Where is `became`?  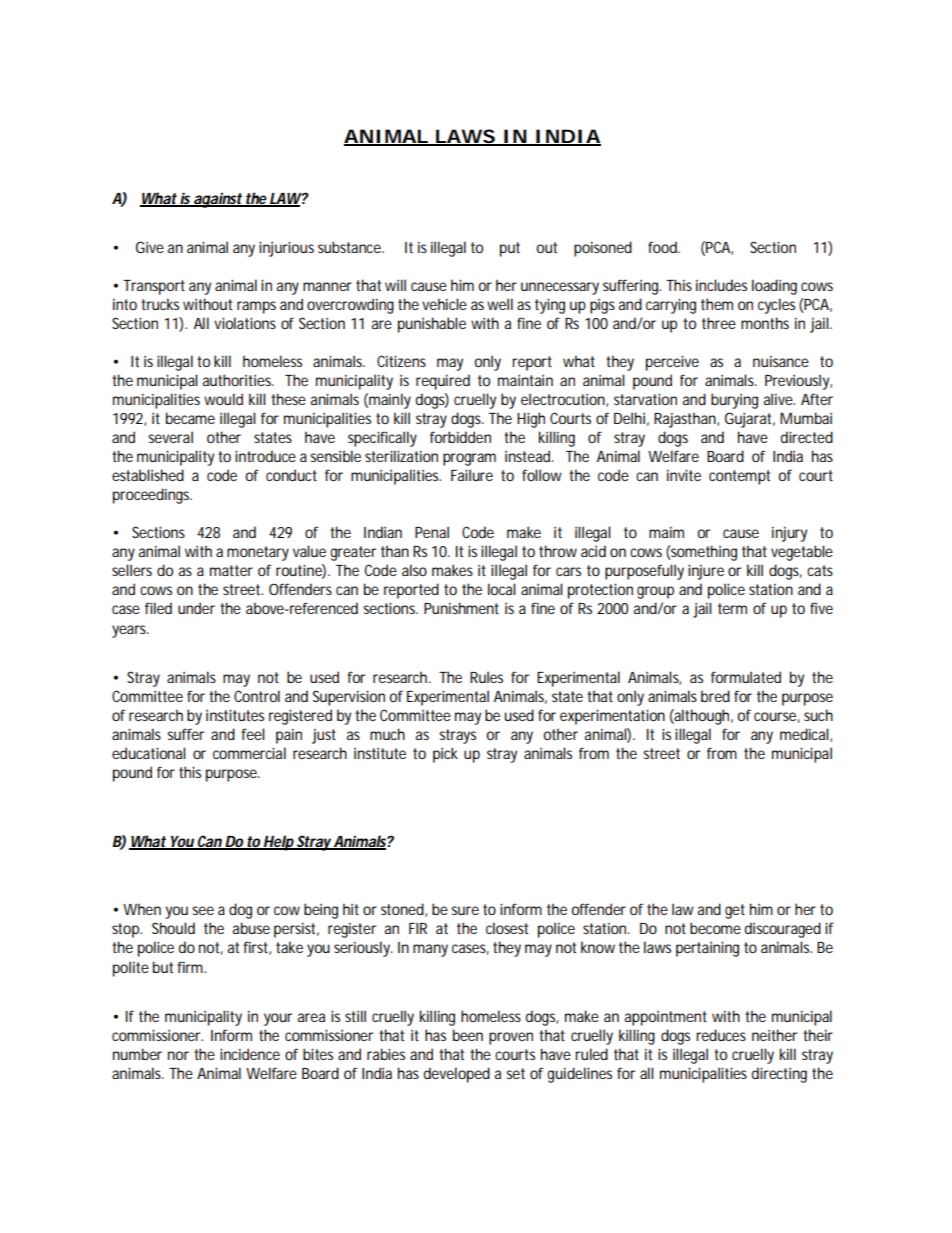
became is located at coordinates (190, 418).
